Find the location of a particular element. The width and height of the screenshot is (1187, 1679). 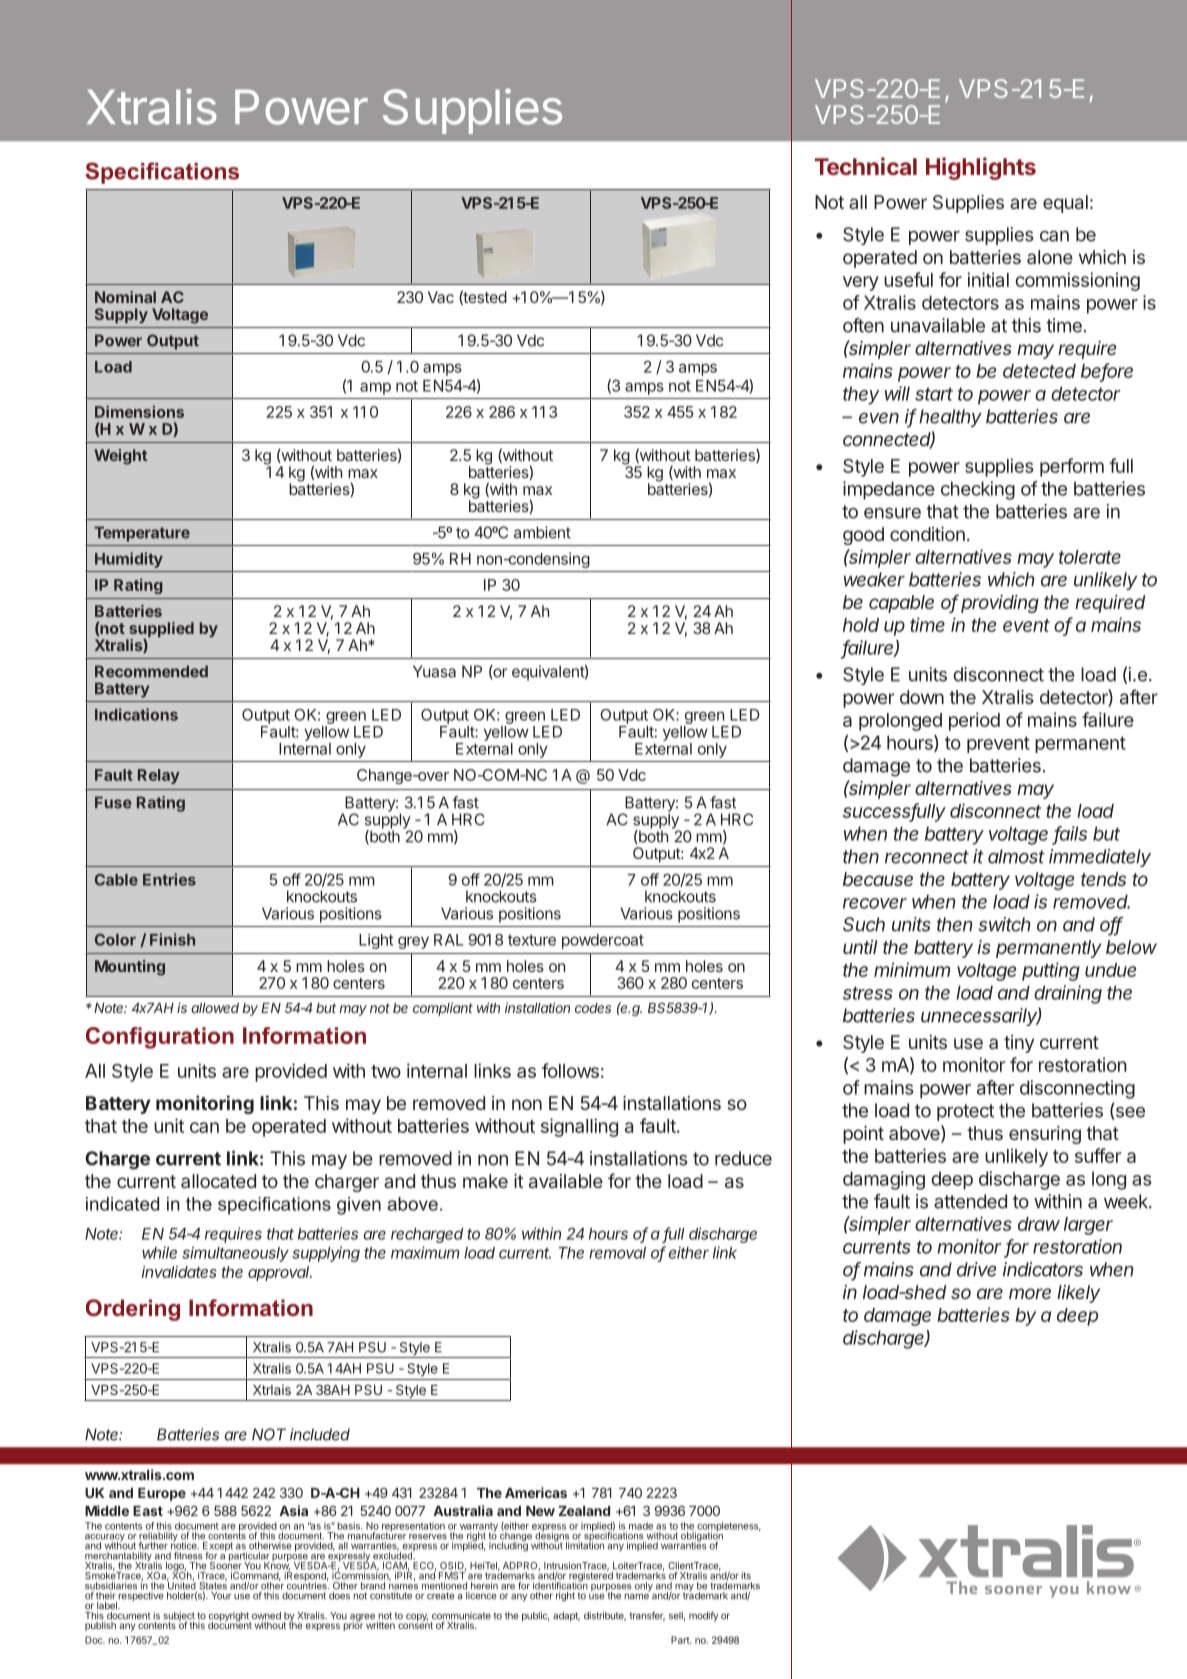

Recommended is located at coordinates (151, 671).
